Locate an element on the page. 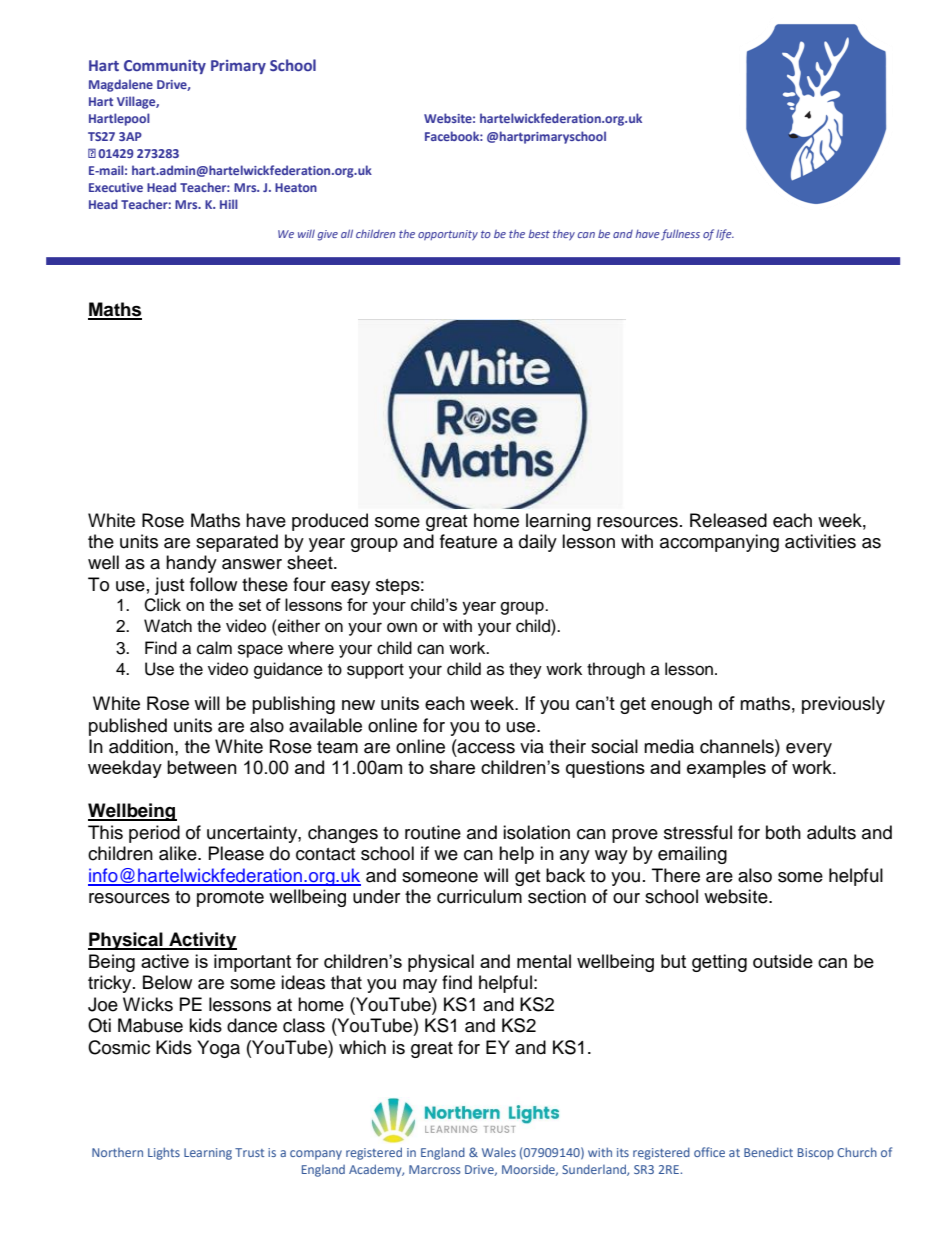  Hill is located at coordinates (229, 204).
